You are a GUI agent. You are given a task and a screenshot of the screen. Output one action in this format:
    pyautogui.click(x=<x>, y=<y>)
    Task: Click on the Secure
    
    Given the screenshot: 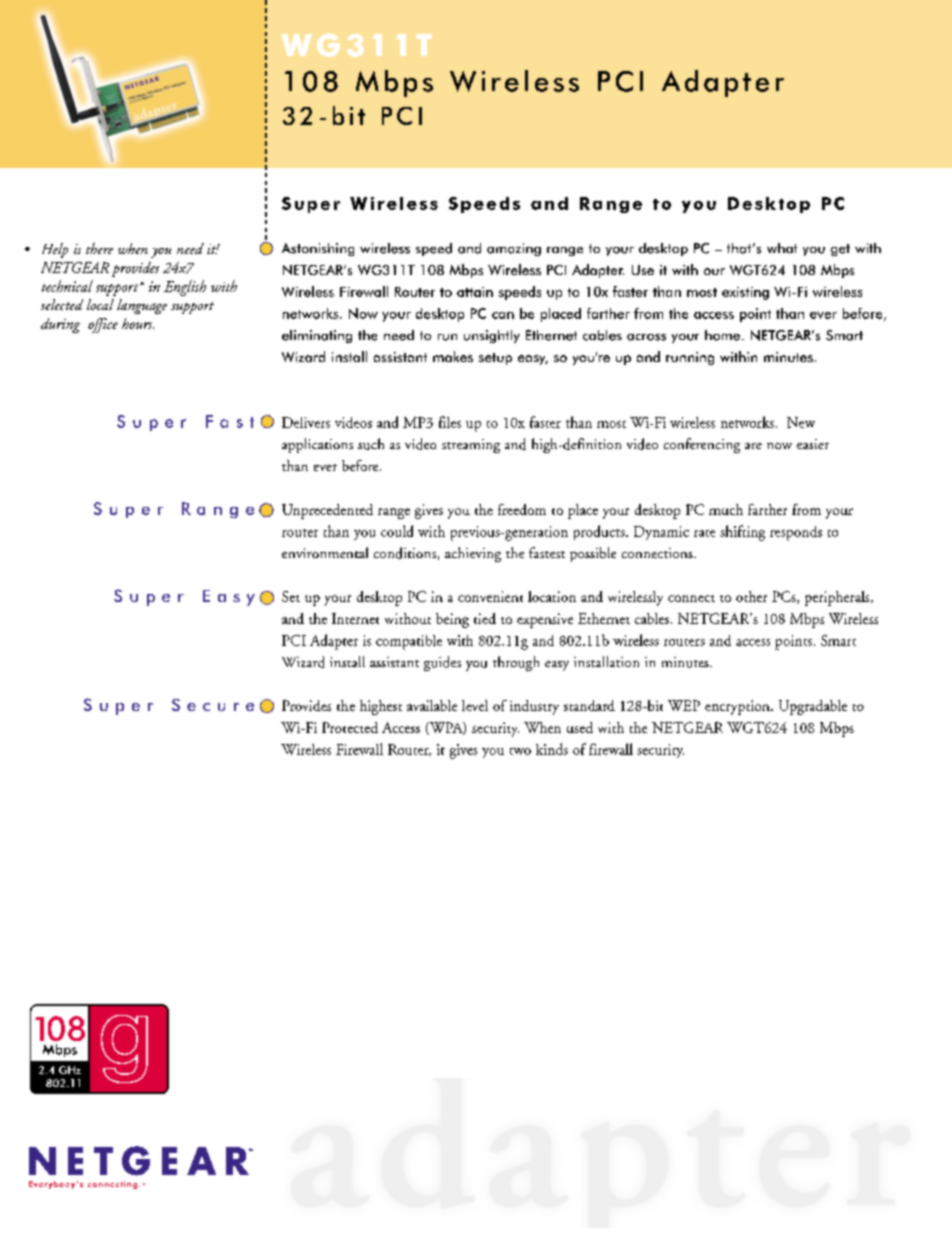 What is the action you would take?
    pyautogui.click(x=213, y=705)
